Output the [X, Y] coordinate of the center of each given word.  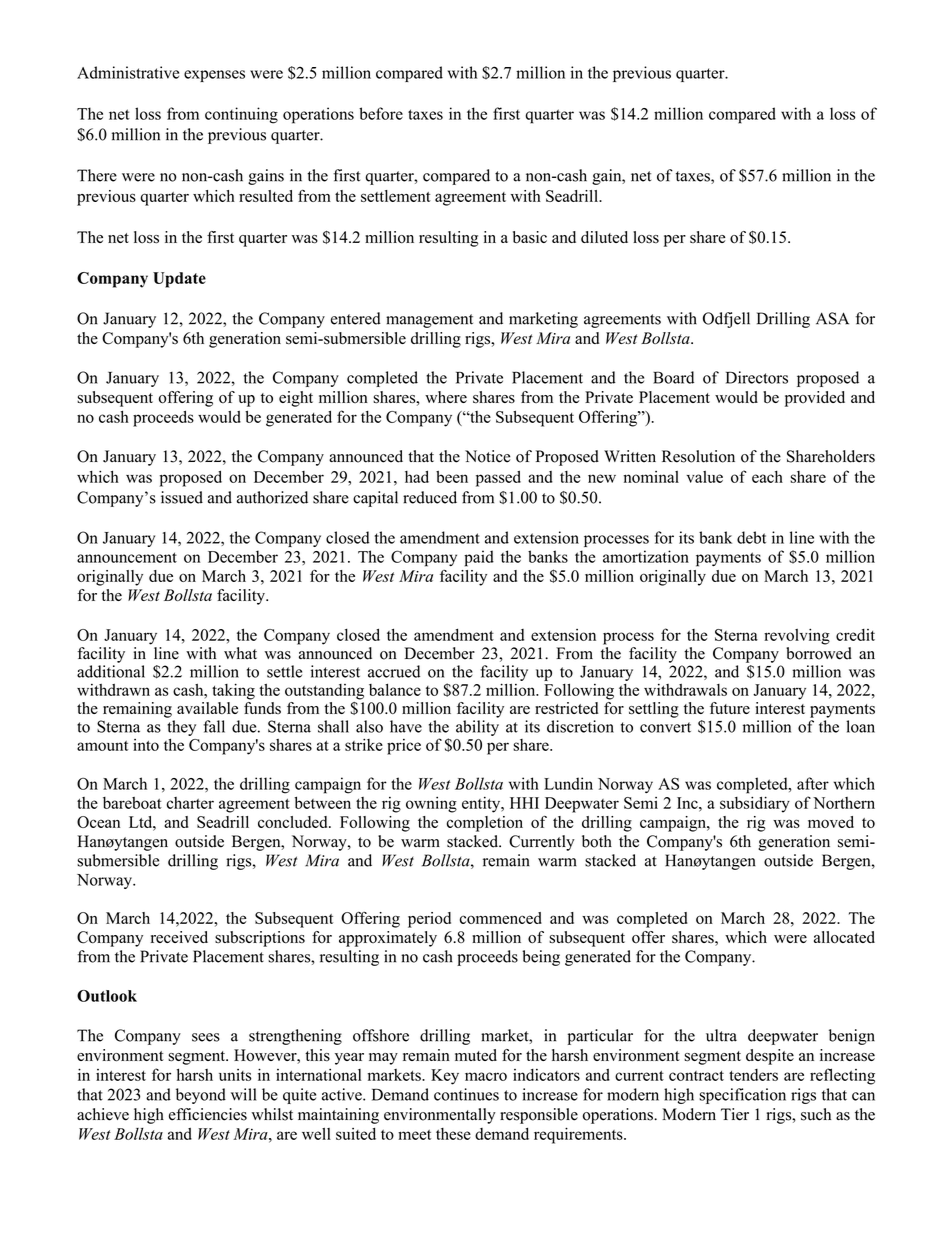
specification [742, 1096]
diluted [604, 237]
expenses [214, 76]
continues [466, 1094]
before [381, 113]
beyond [201, 1096]
